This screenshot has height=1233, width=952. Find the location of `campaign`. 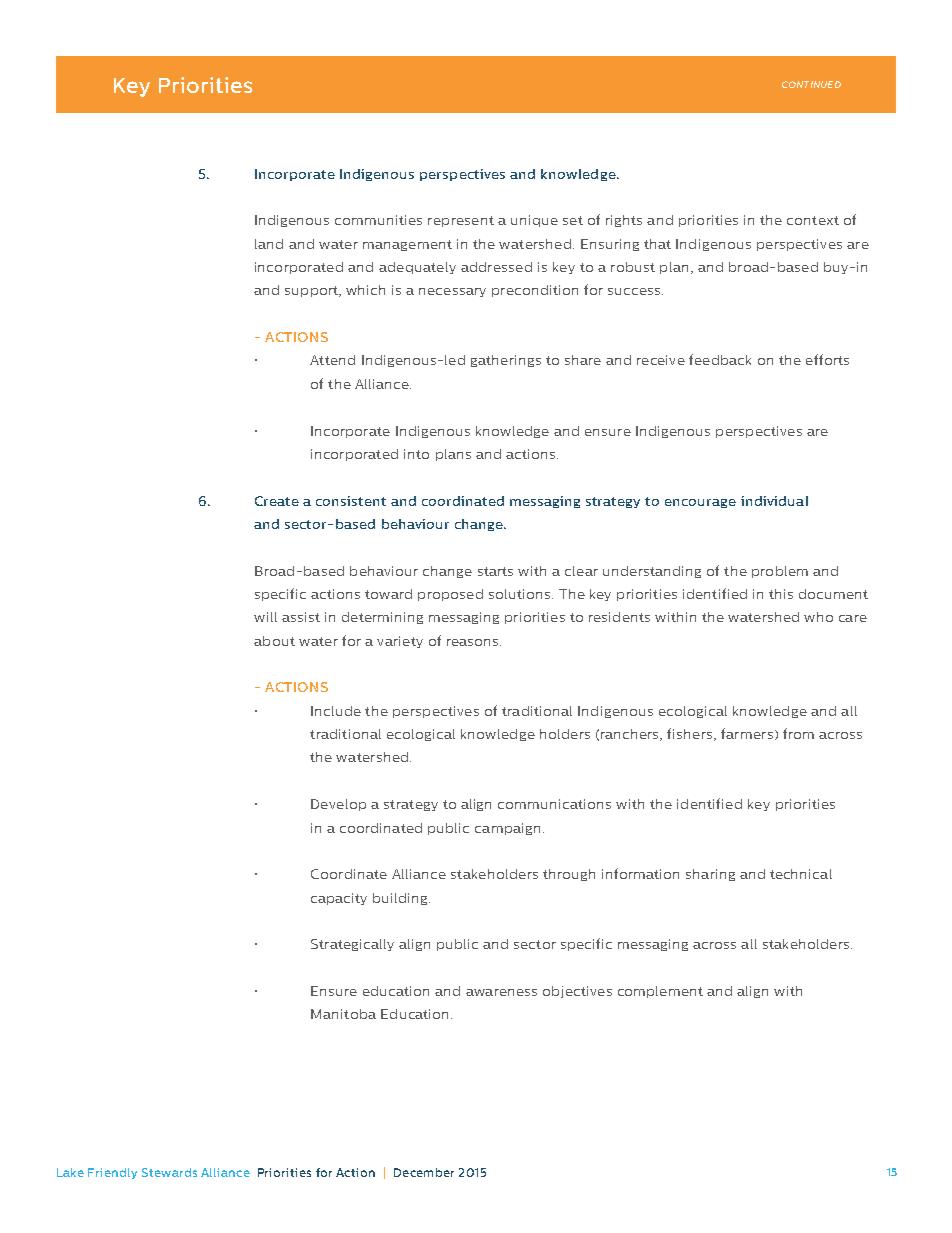

campaign is located at coordinates (507, 829).
